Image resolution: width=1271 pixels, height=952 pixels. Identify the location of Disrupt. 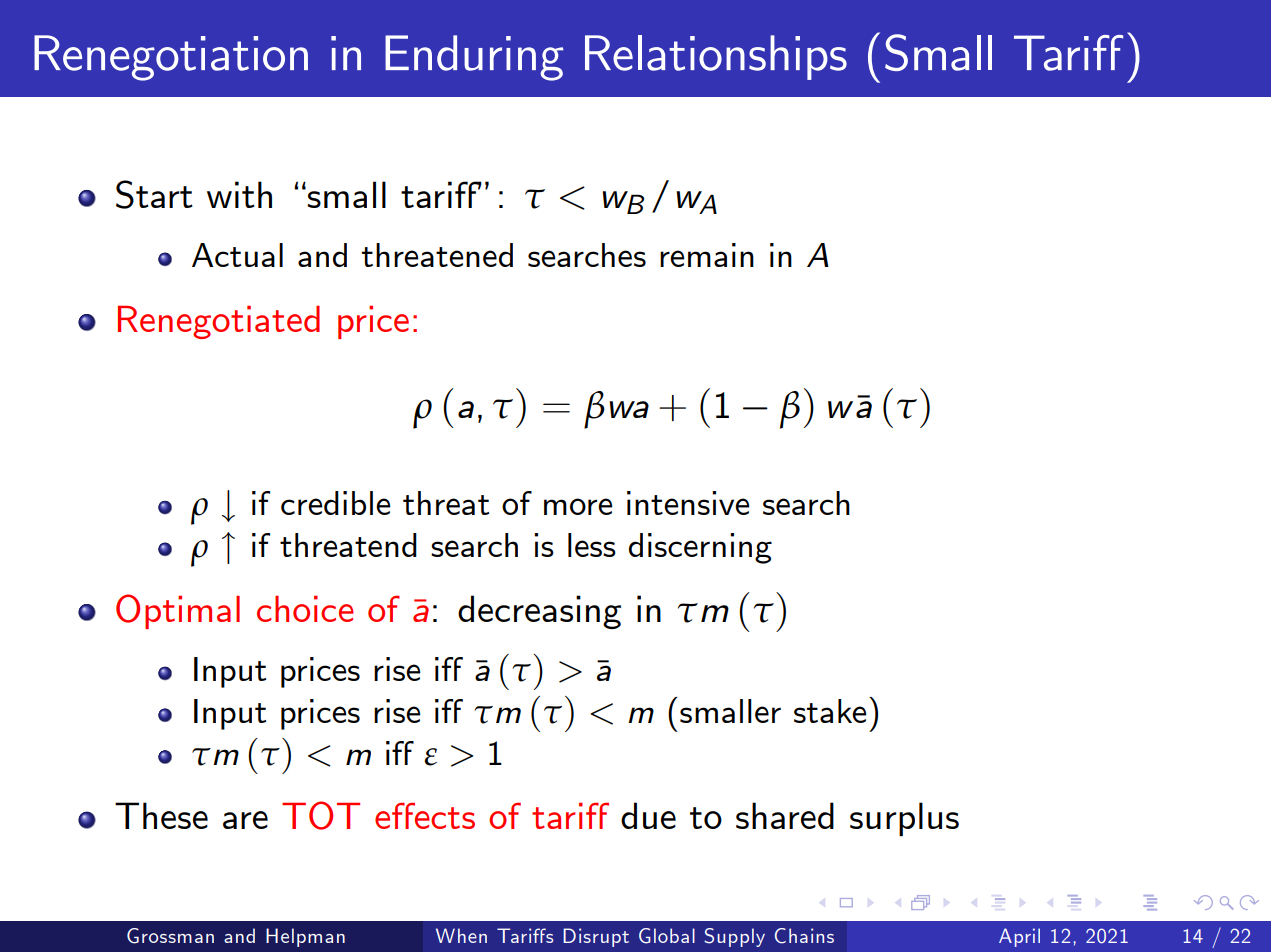
(596, 937).
